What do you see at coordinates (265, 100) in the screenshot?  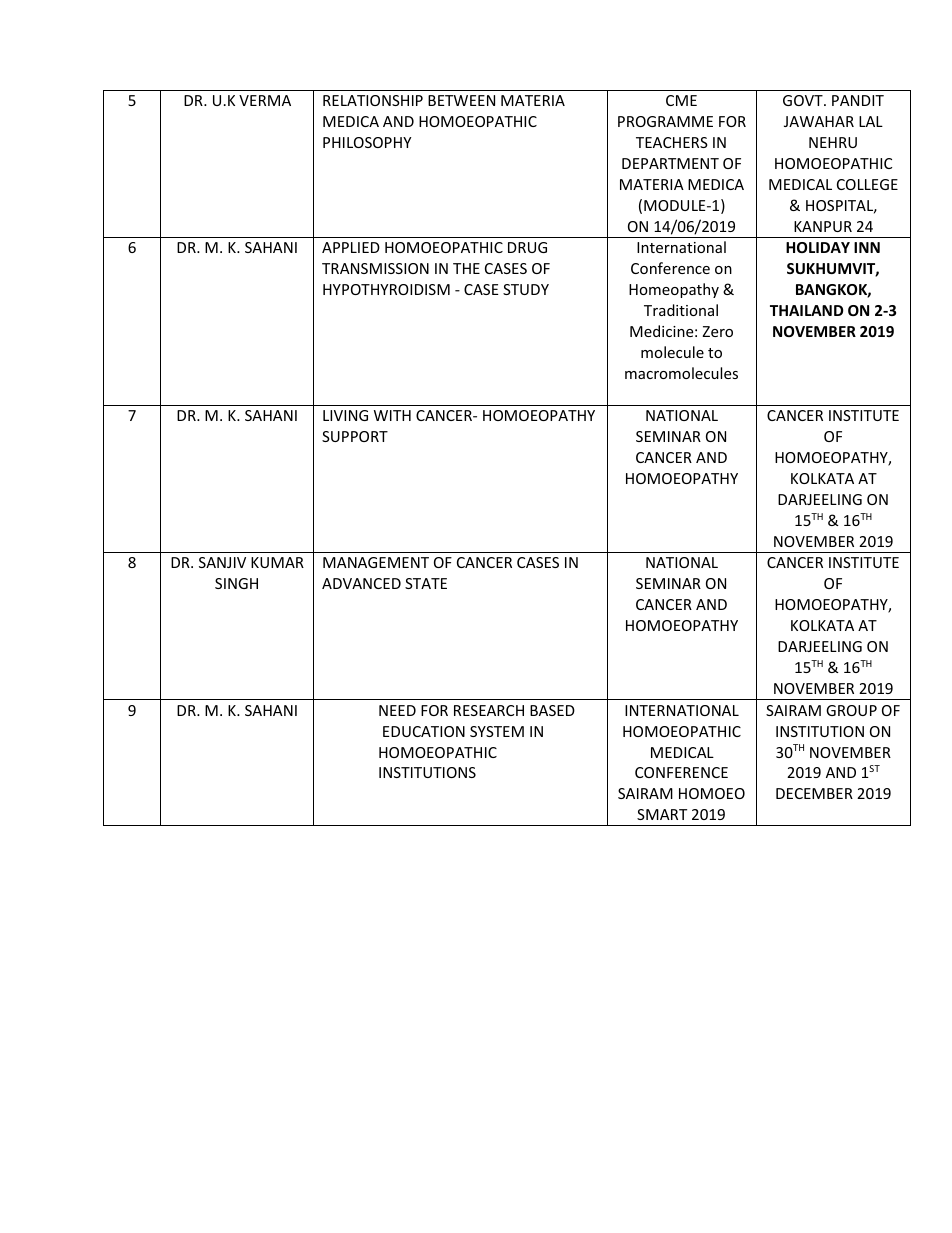 I see `VERMA` at bounding box center [265, 100].
